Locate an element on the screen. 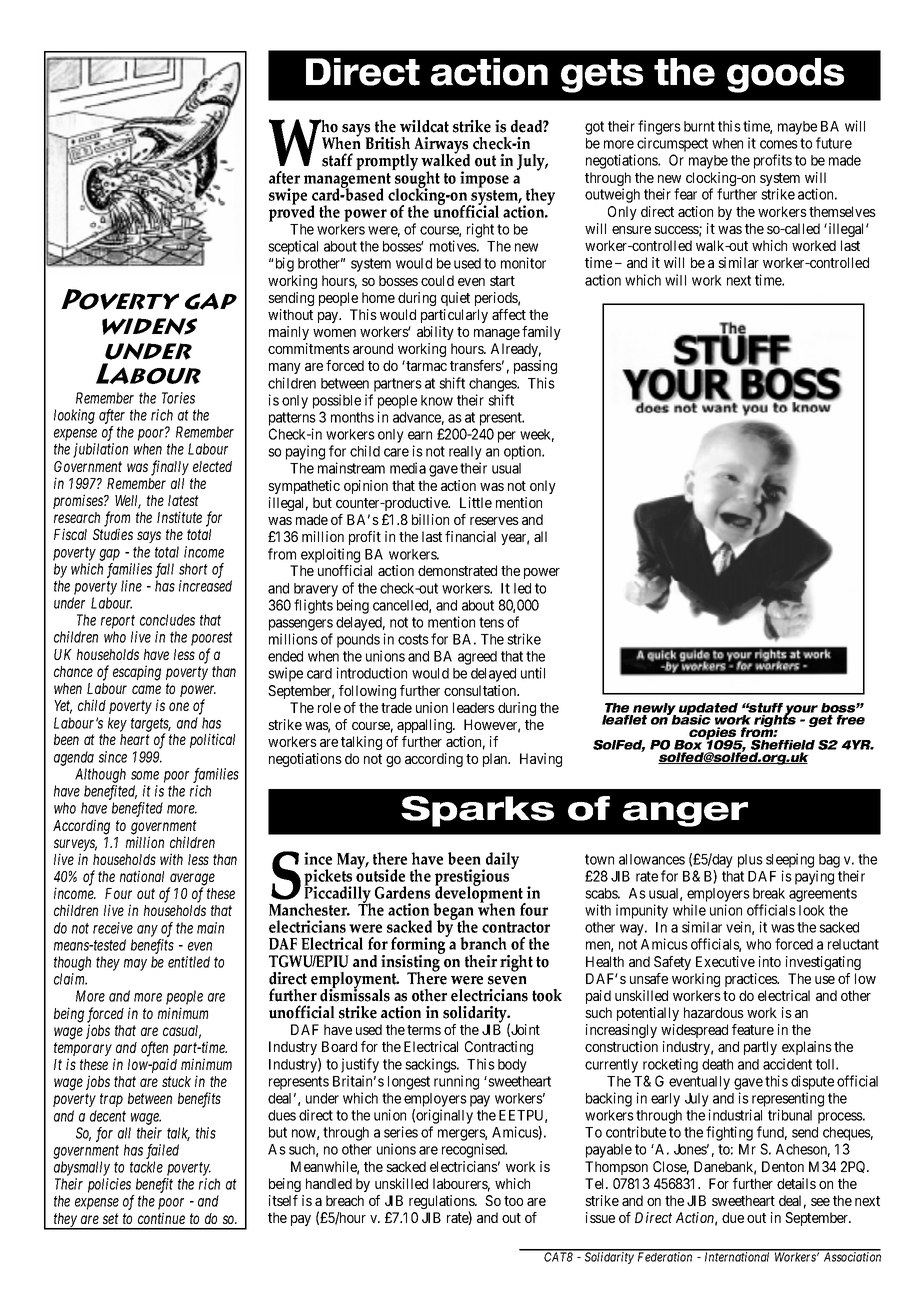  Sheffield is located at coordinates (783, 746).
